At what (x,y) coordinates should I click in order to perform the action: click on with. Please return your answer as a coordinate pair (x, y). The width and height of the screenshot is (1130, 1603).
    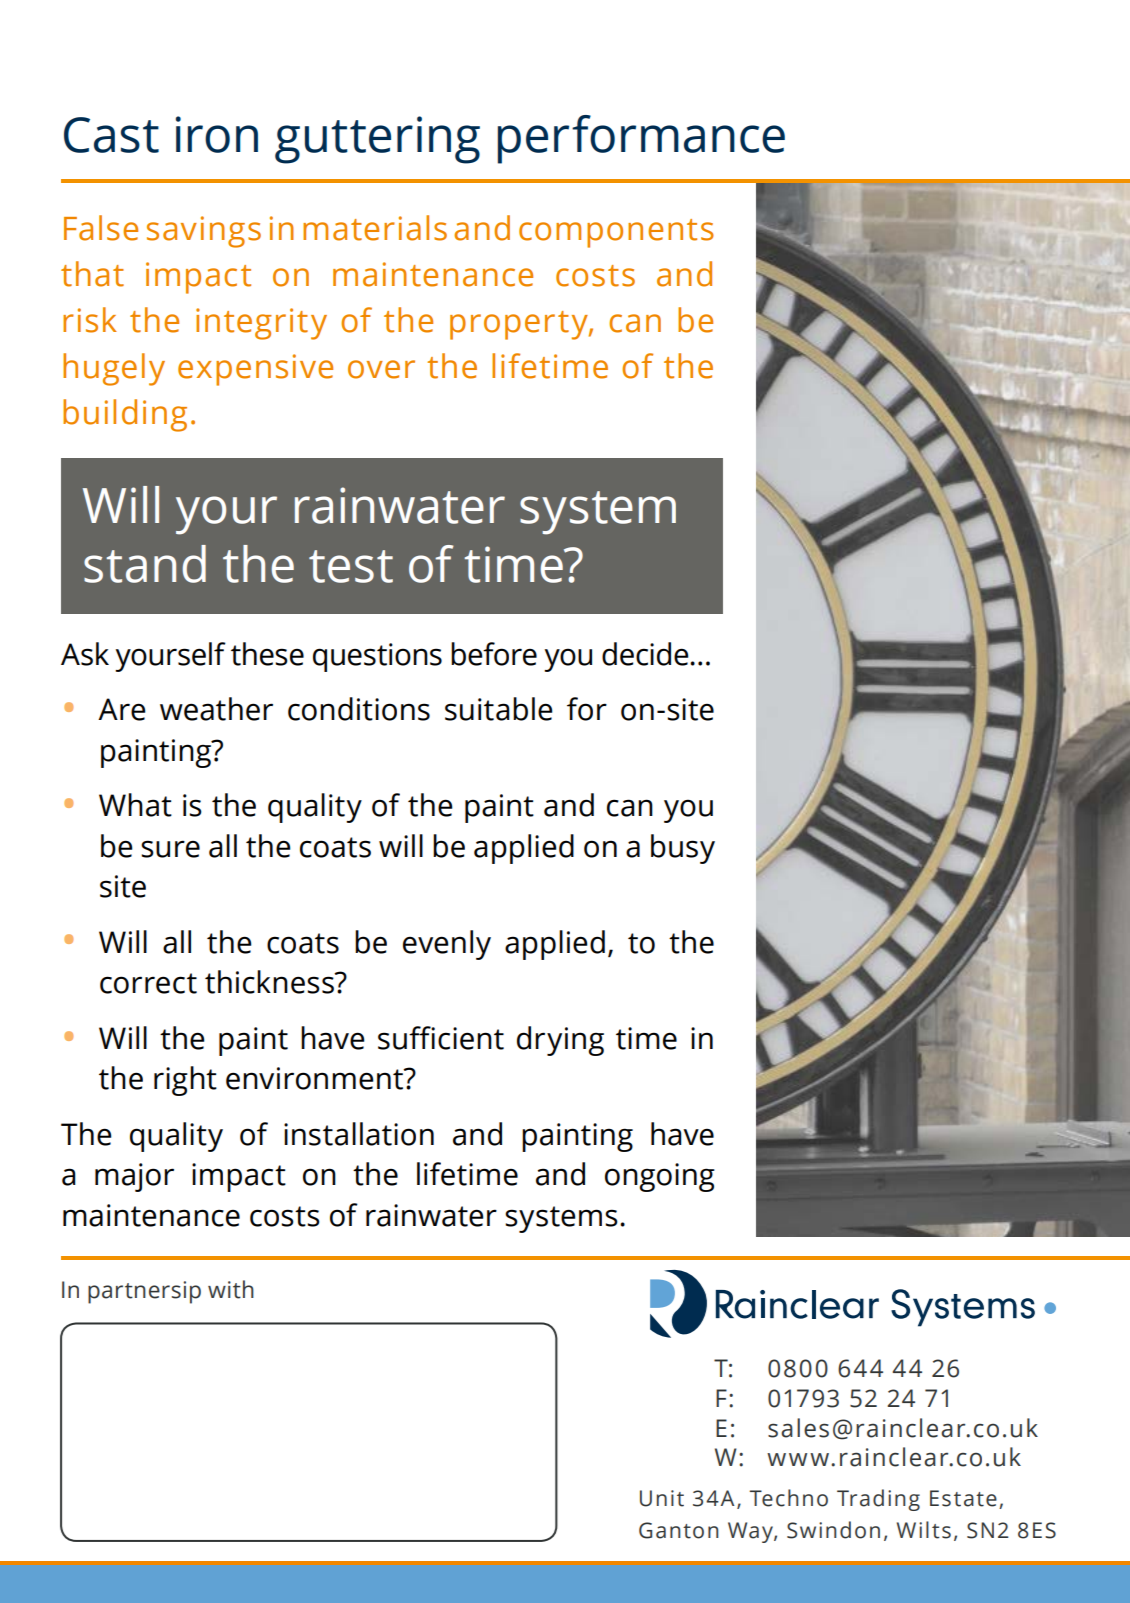
    Looking at the image, I should click on (231, 1289).
